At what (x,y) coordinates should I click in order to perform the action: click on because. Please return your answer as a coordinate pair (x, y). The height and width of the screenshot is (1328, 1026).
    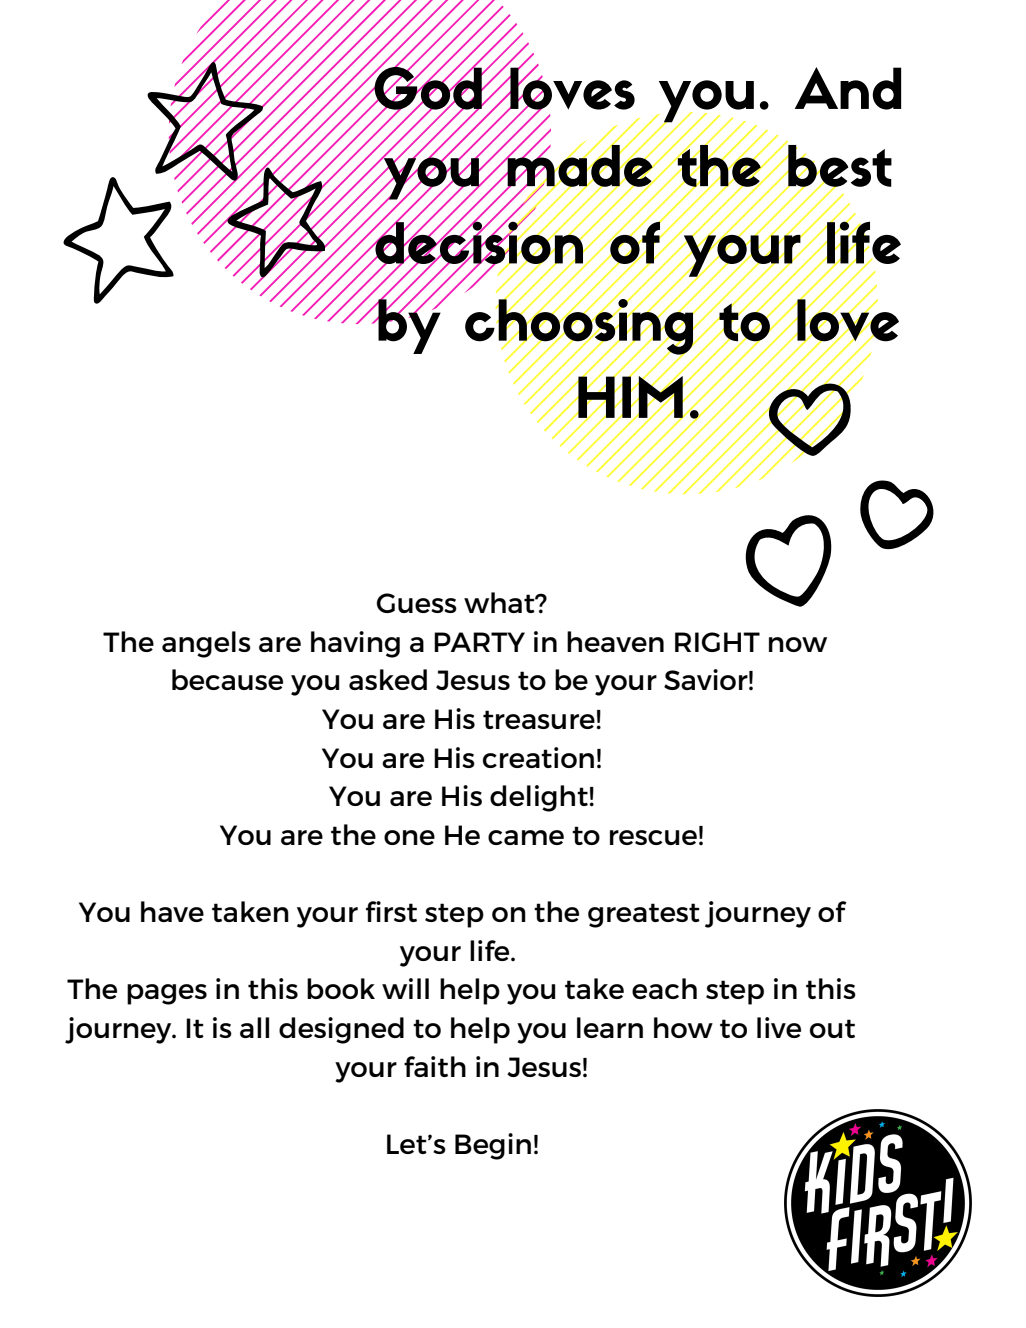
    Looking at the image, I should click on (227, 679).
